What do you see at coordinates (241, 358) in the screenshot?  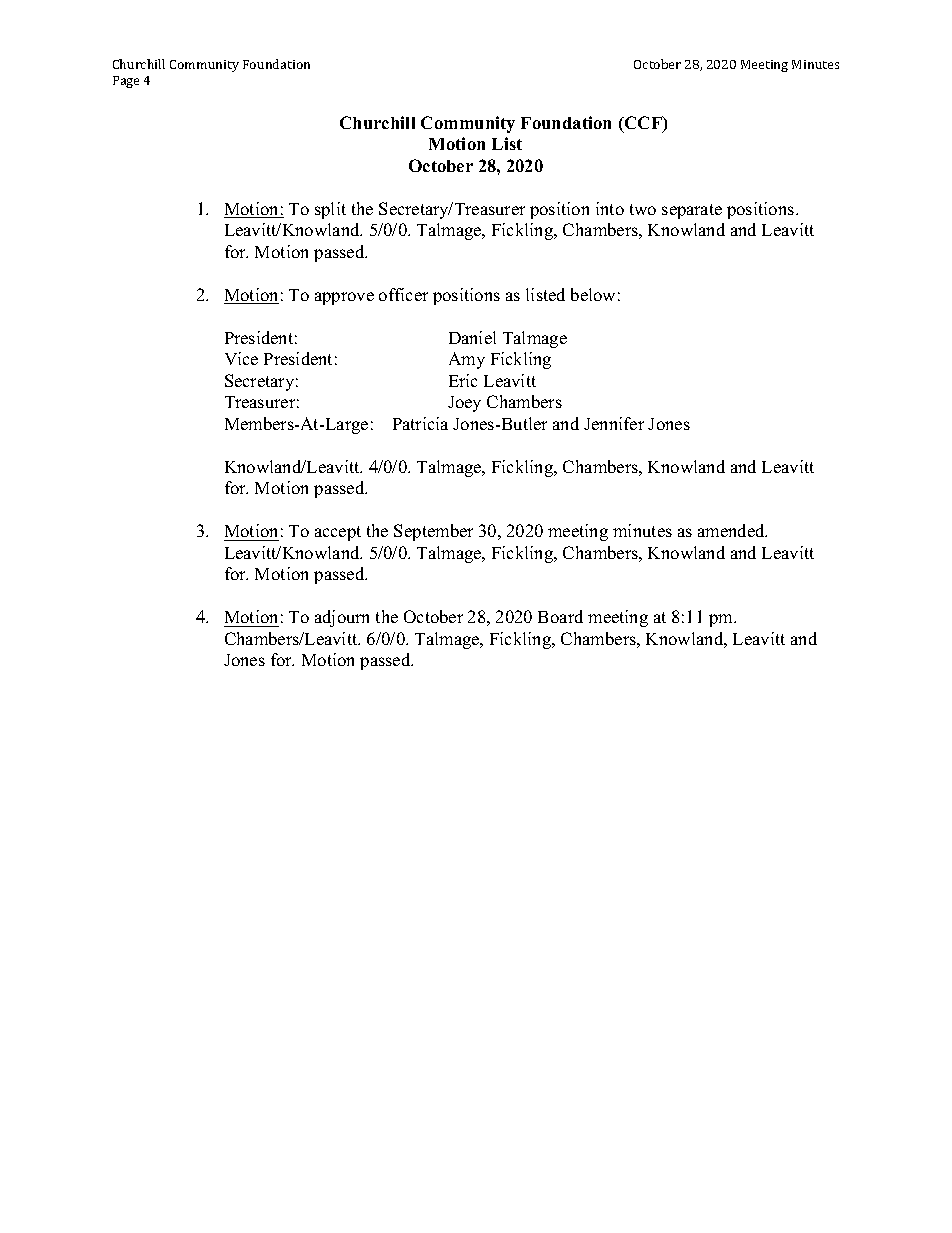 I see `Vice` at bounding box center [241, 358].
